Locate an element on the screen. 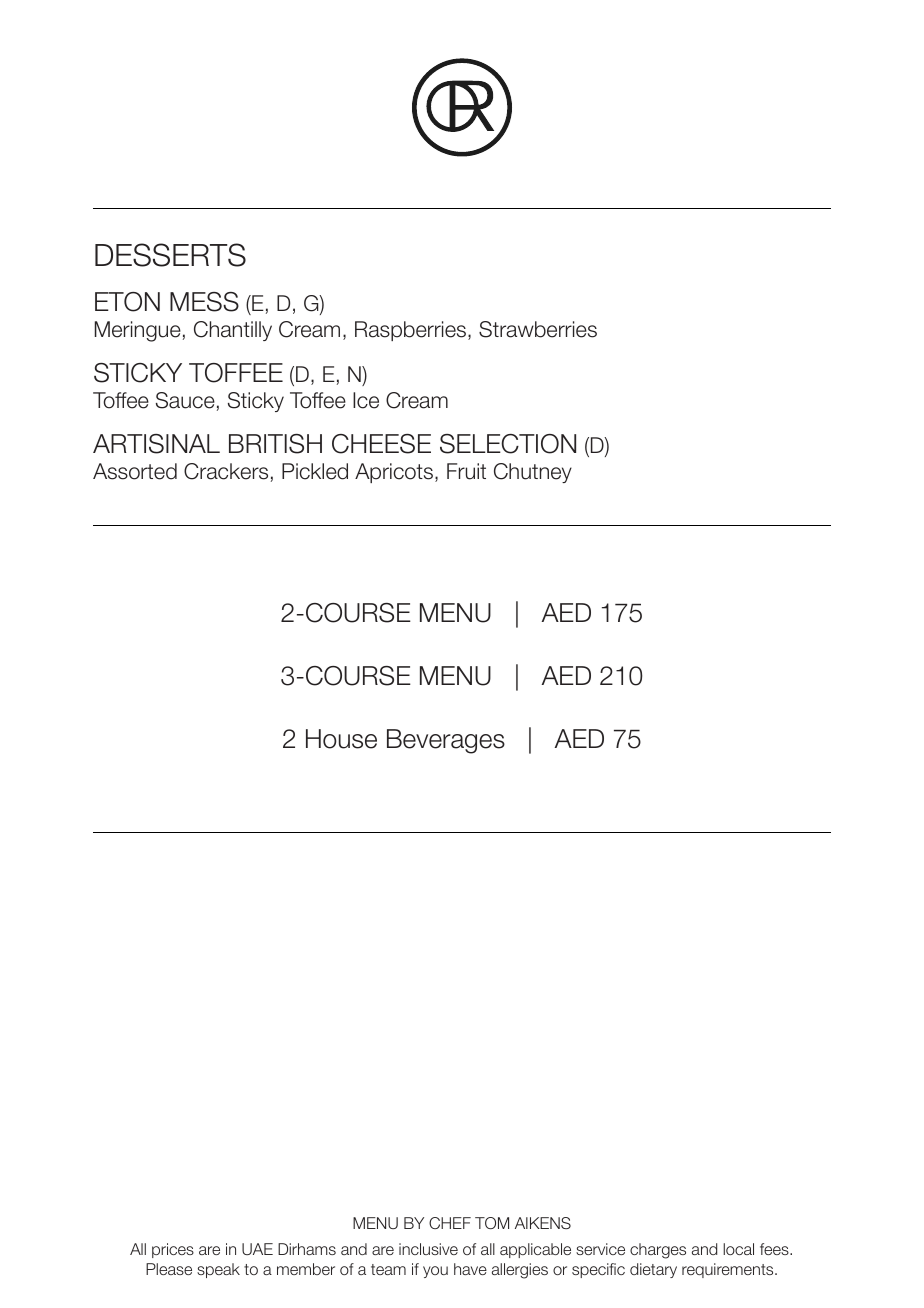 This screenshot has height=1308, width=924. Chutney is located at coordinates (533, 473).
